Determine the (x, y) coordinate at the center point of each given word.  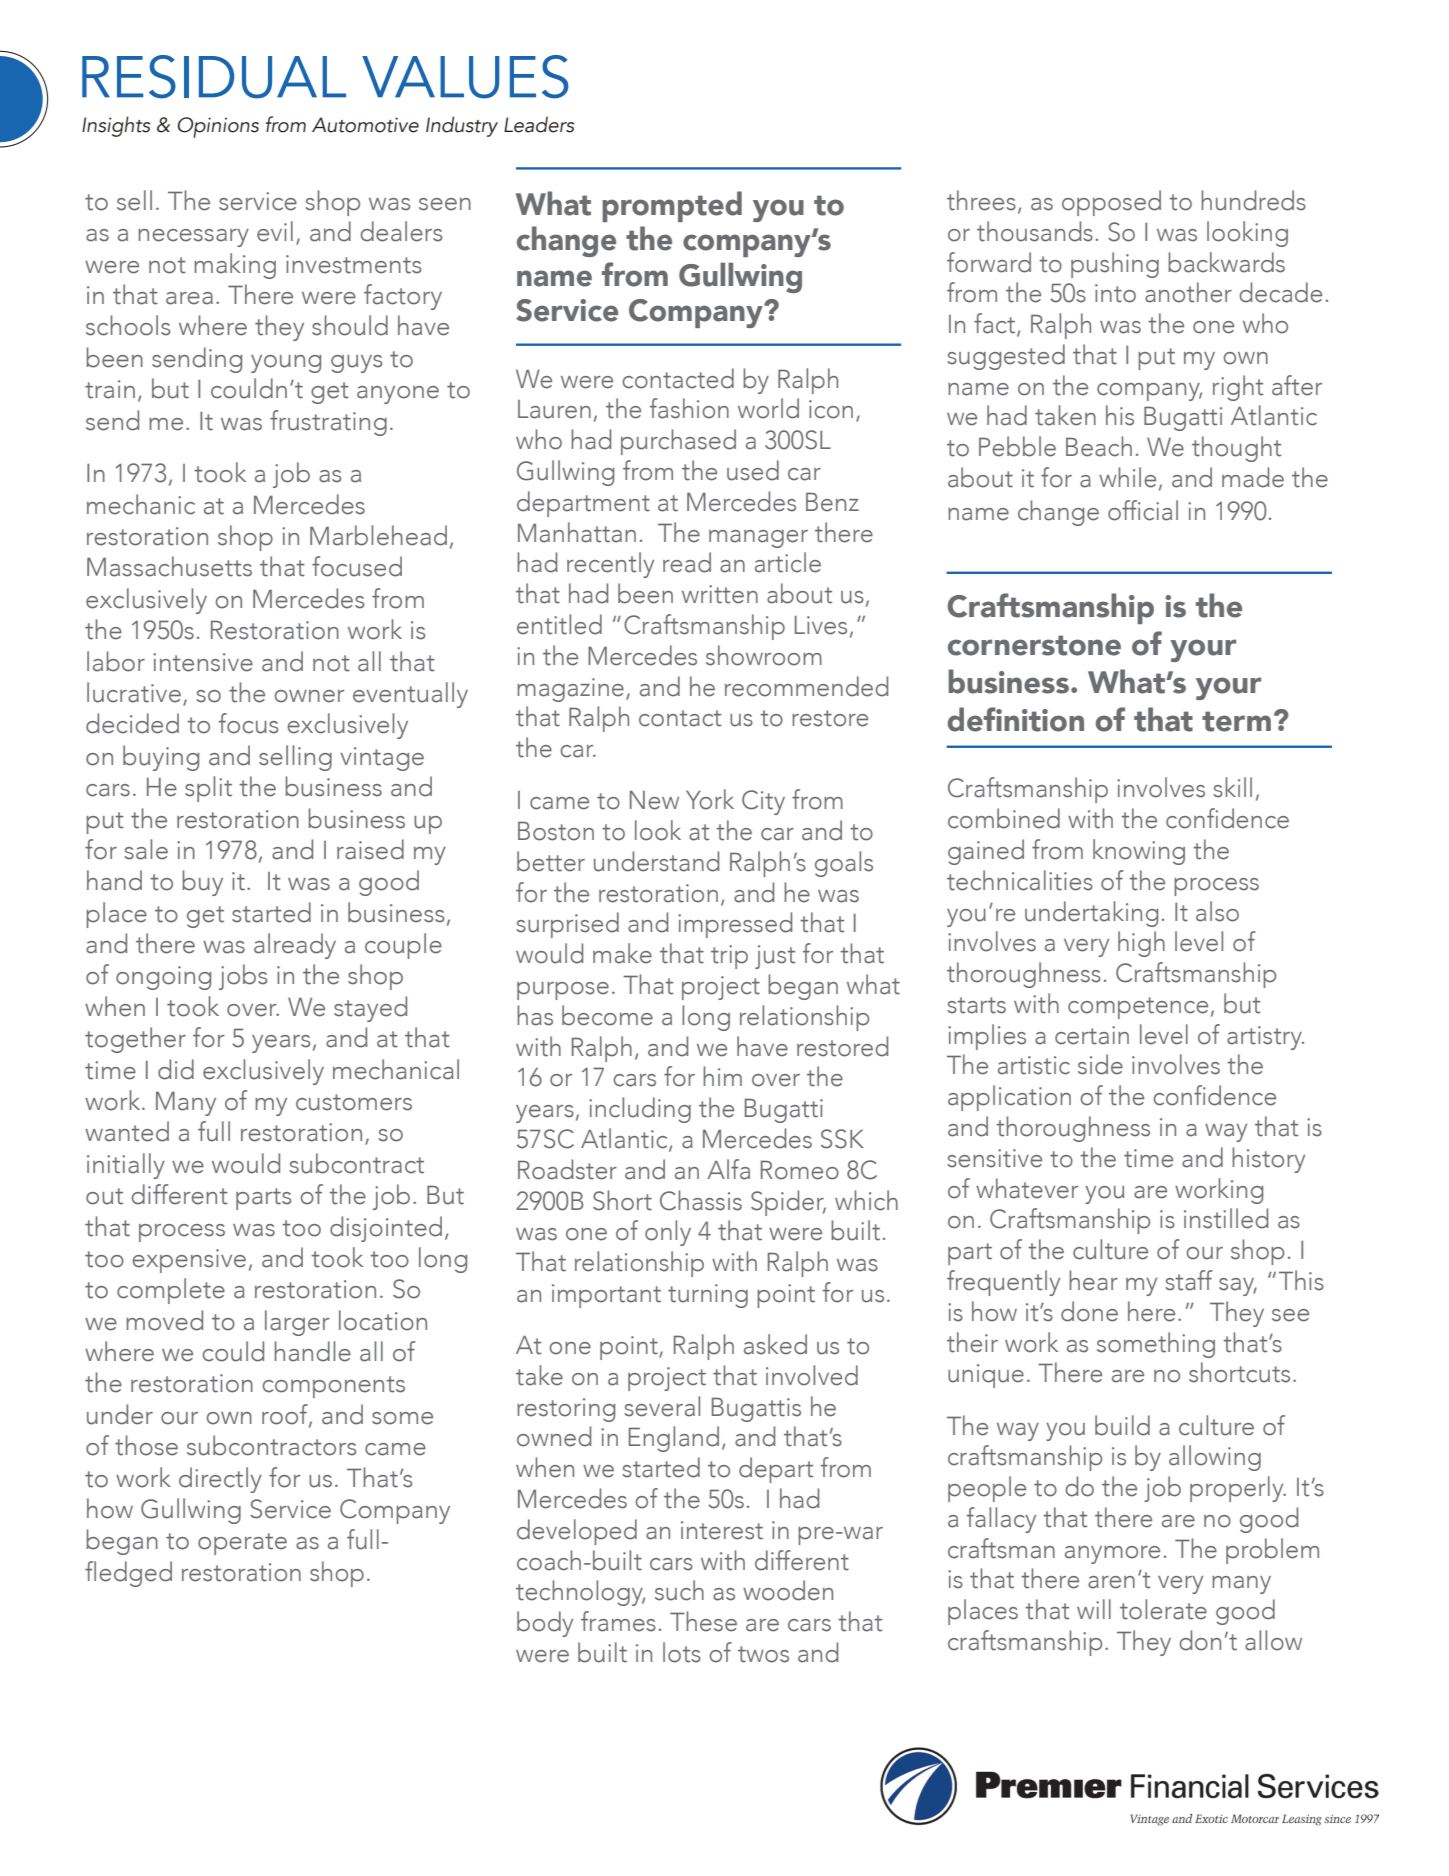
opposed (1111, 203)
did (176, 1069)
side (1100, 1064)
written (720, 594)
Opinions (218, 127)
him (722, 1076)
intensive (203, 662)
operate (242, 1544)
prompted (672, 206)
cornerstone (1034, 645)
